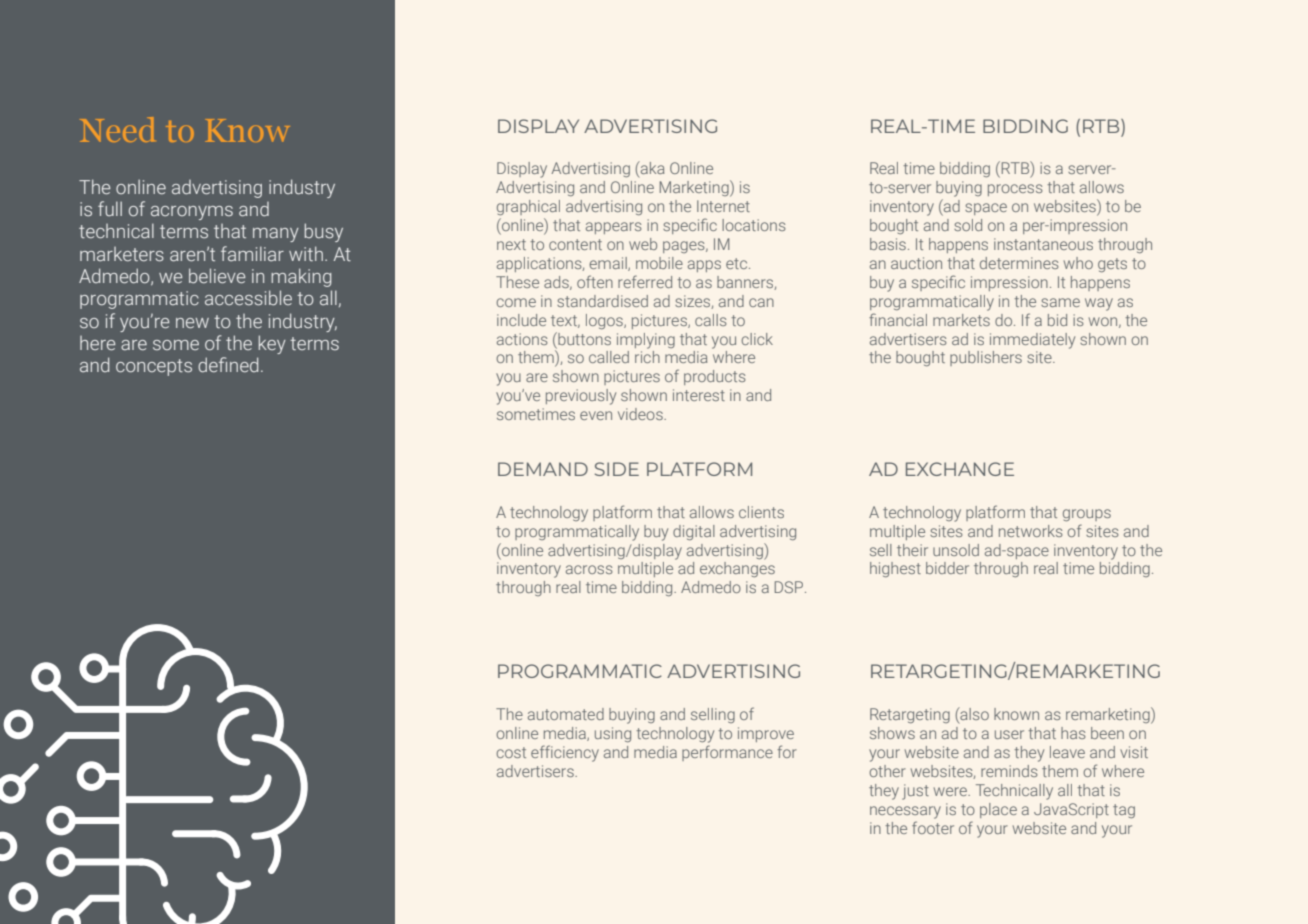  What do you see at coordinates (651, 169) in the screenshot?
I see `aka` at bounding box center [651, 169].
